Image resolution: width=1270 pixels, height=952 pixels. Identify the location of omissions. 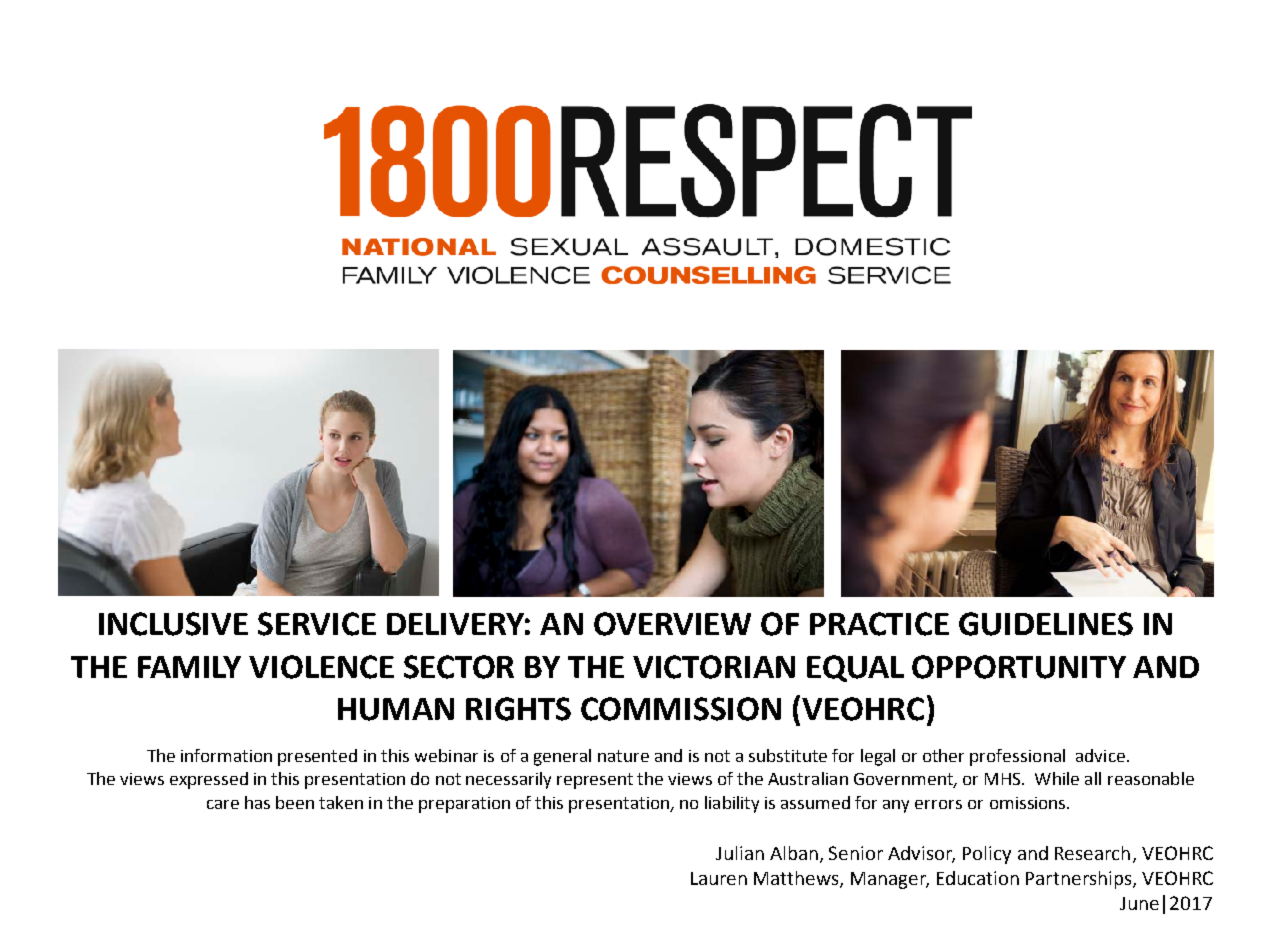
(1029, 803).
